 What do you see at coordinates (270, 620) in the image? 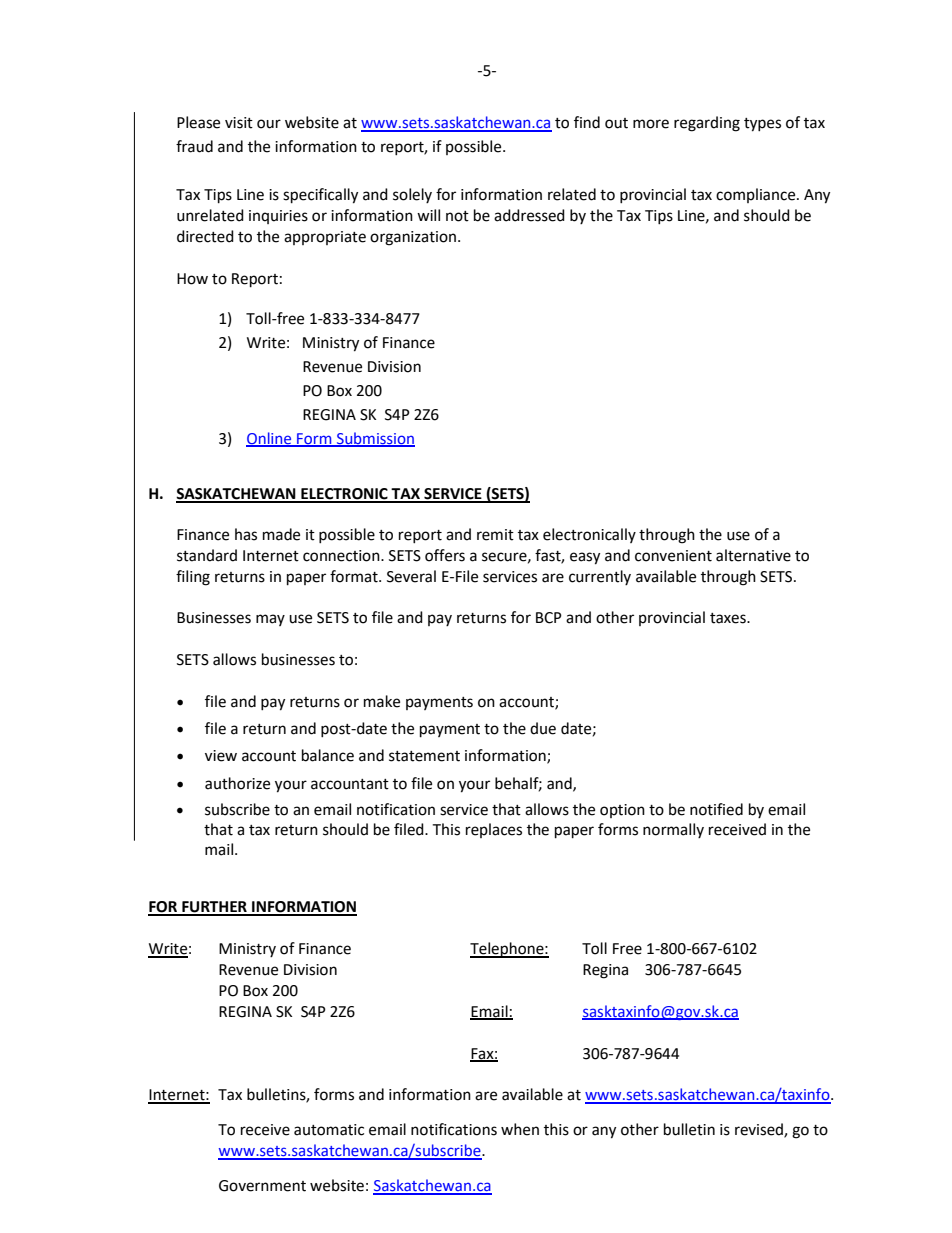
I see `may` at bounding box center [270, 620].
